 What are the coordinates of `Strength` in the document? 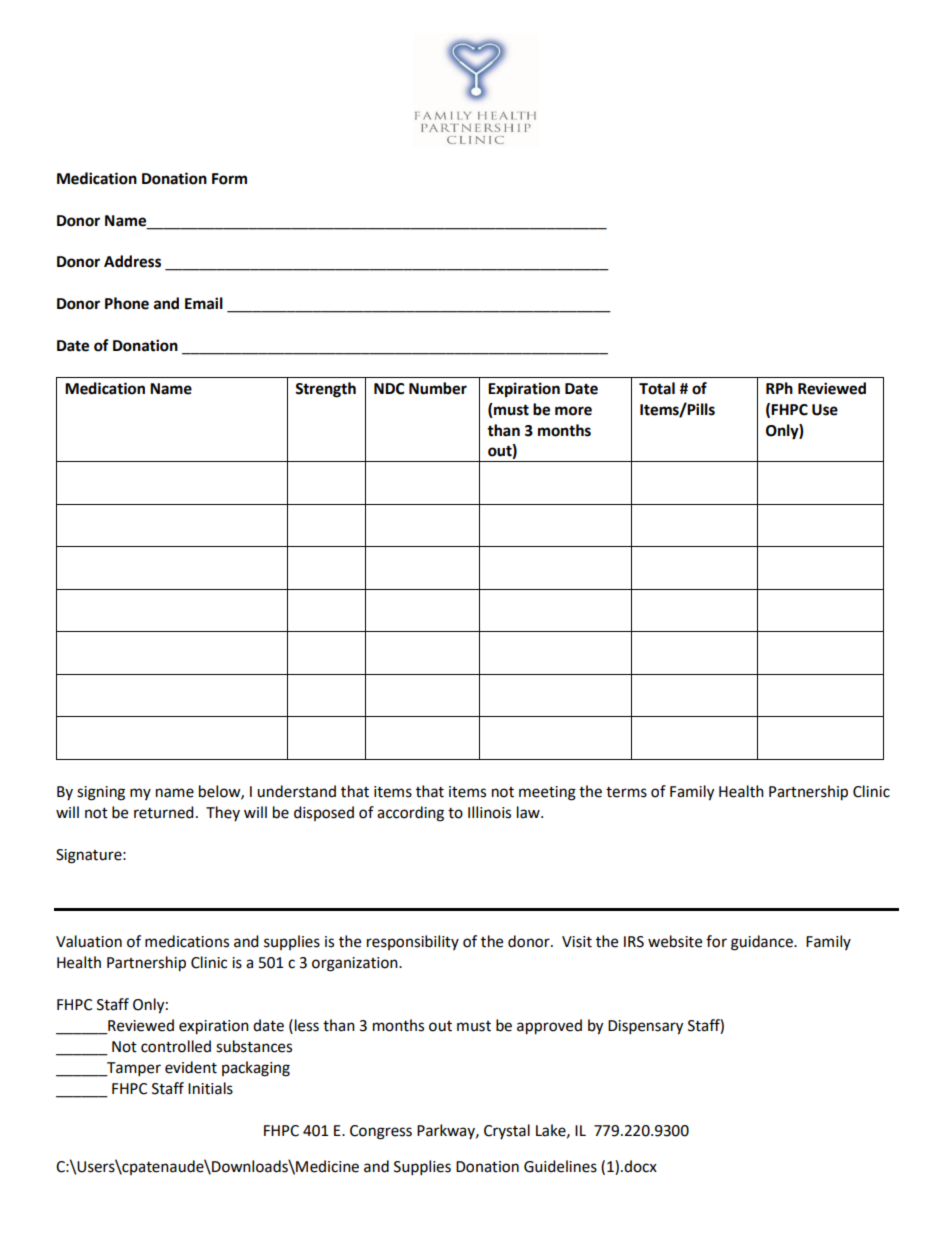 It's located at (325, 390).
